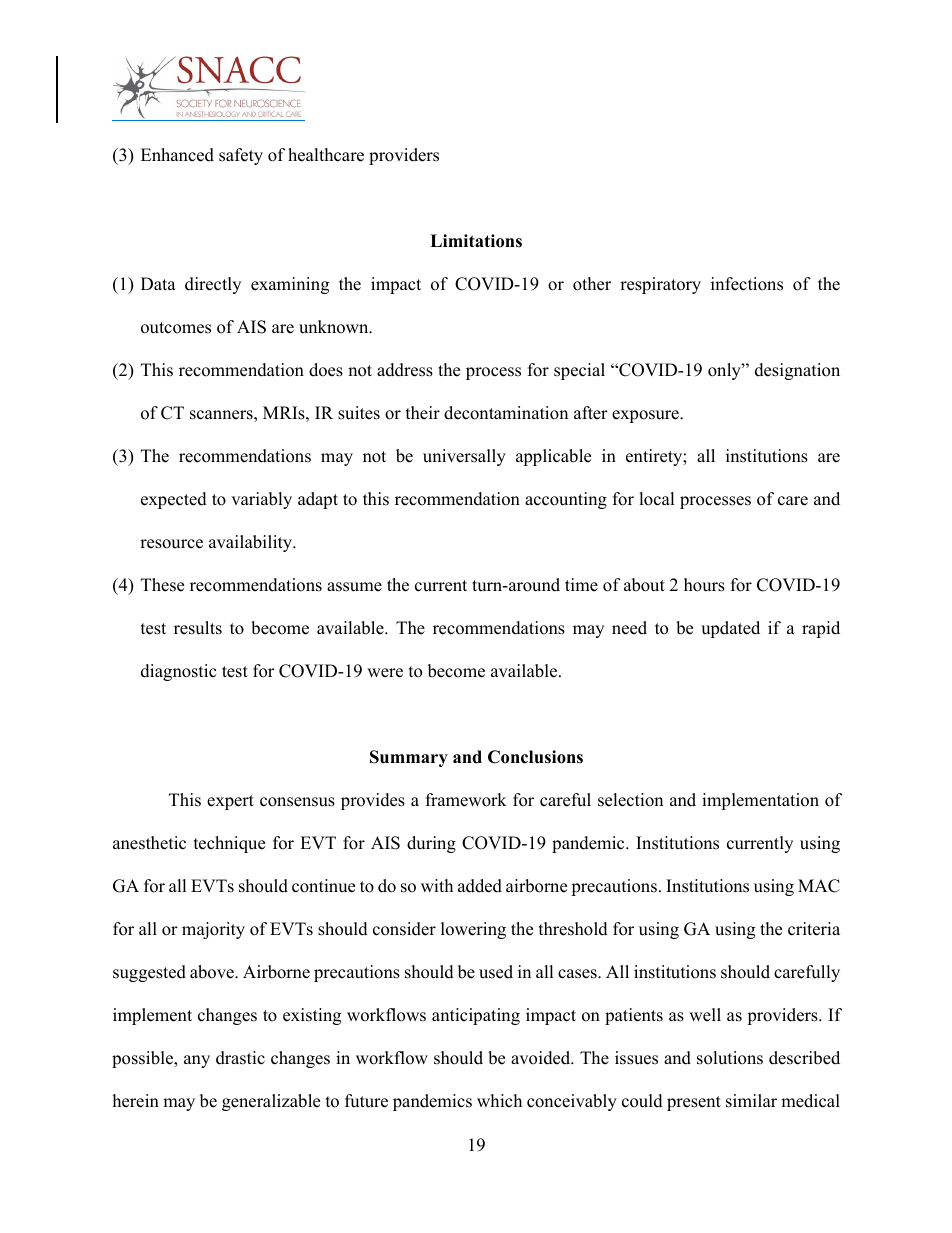 The image size is (952, 1233). Describe the element at coordinates (630, 800) in the screenshot. I see `selection` at that location.
